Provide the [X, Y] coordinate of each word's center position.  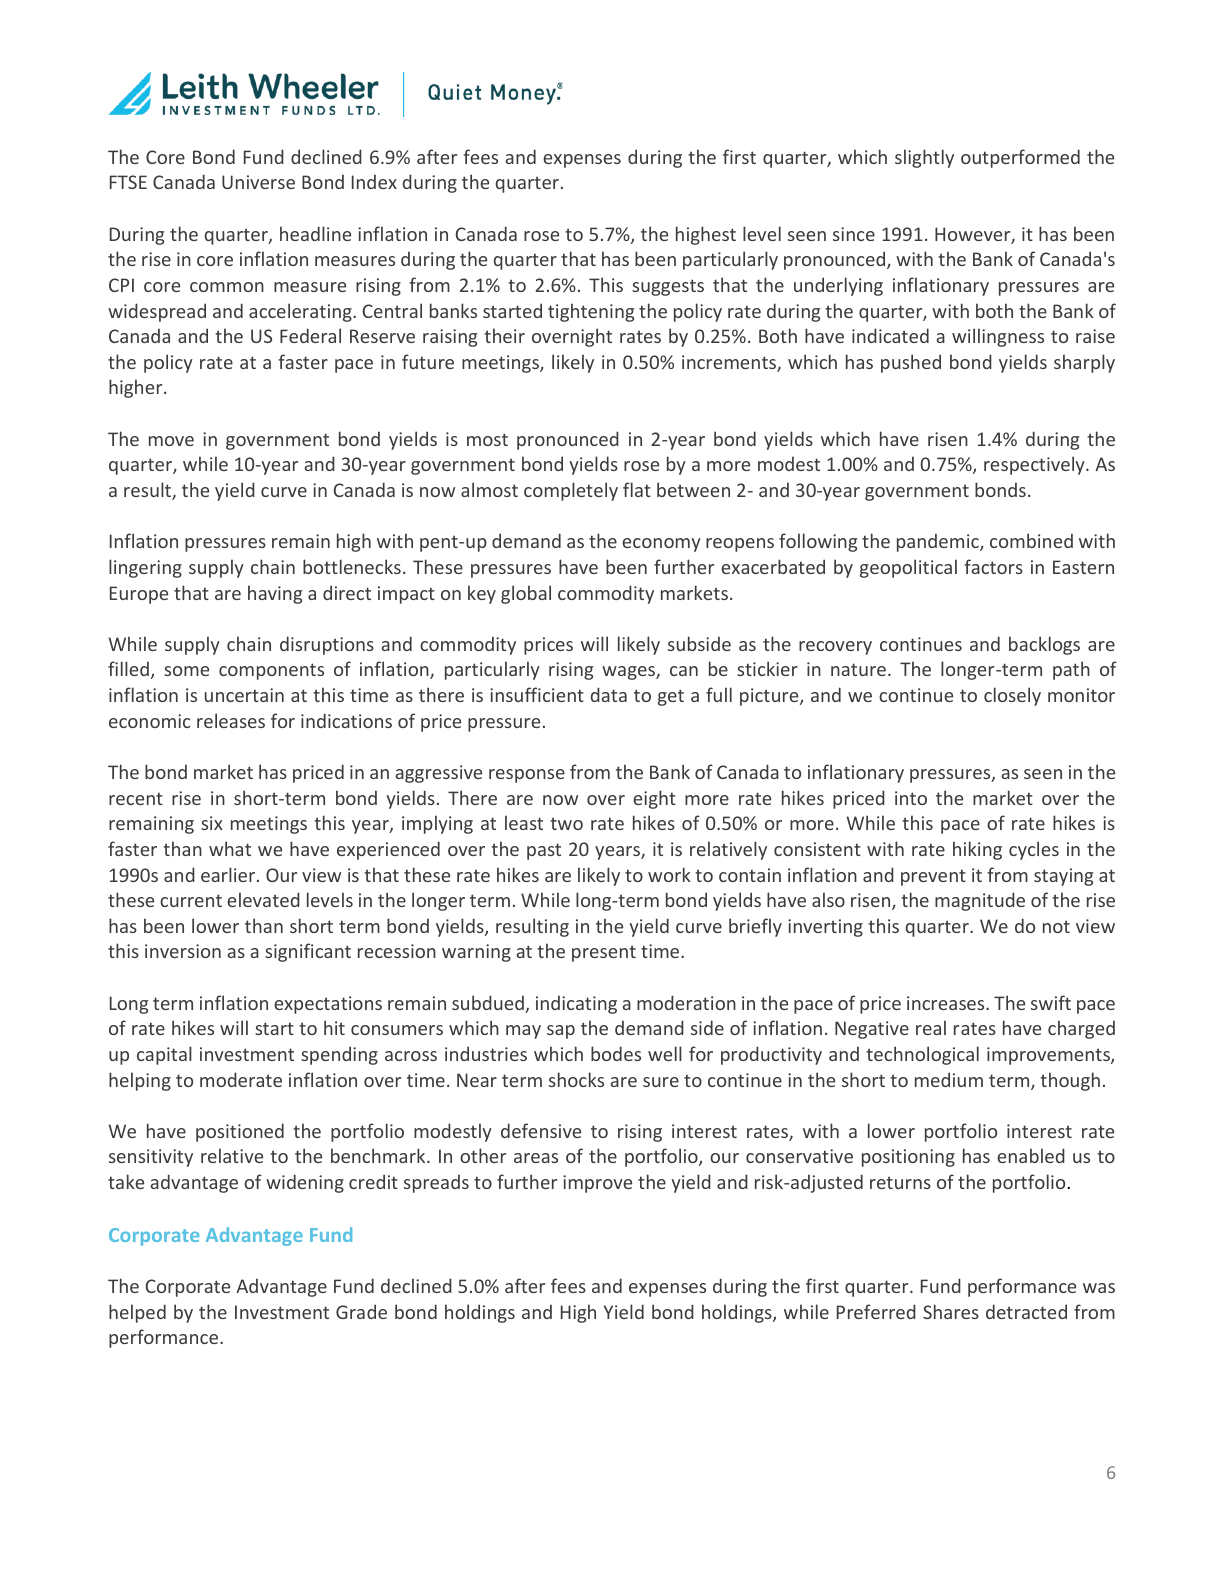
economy [661, 545]
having [275, 594]
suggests [668, 287]
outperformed [1020, 158]
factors [993, 566]
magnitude [980, 901]
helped [137, 1313]
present [604, 953]
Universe [258, 182]
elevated [263, 899]
